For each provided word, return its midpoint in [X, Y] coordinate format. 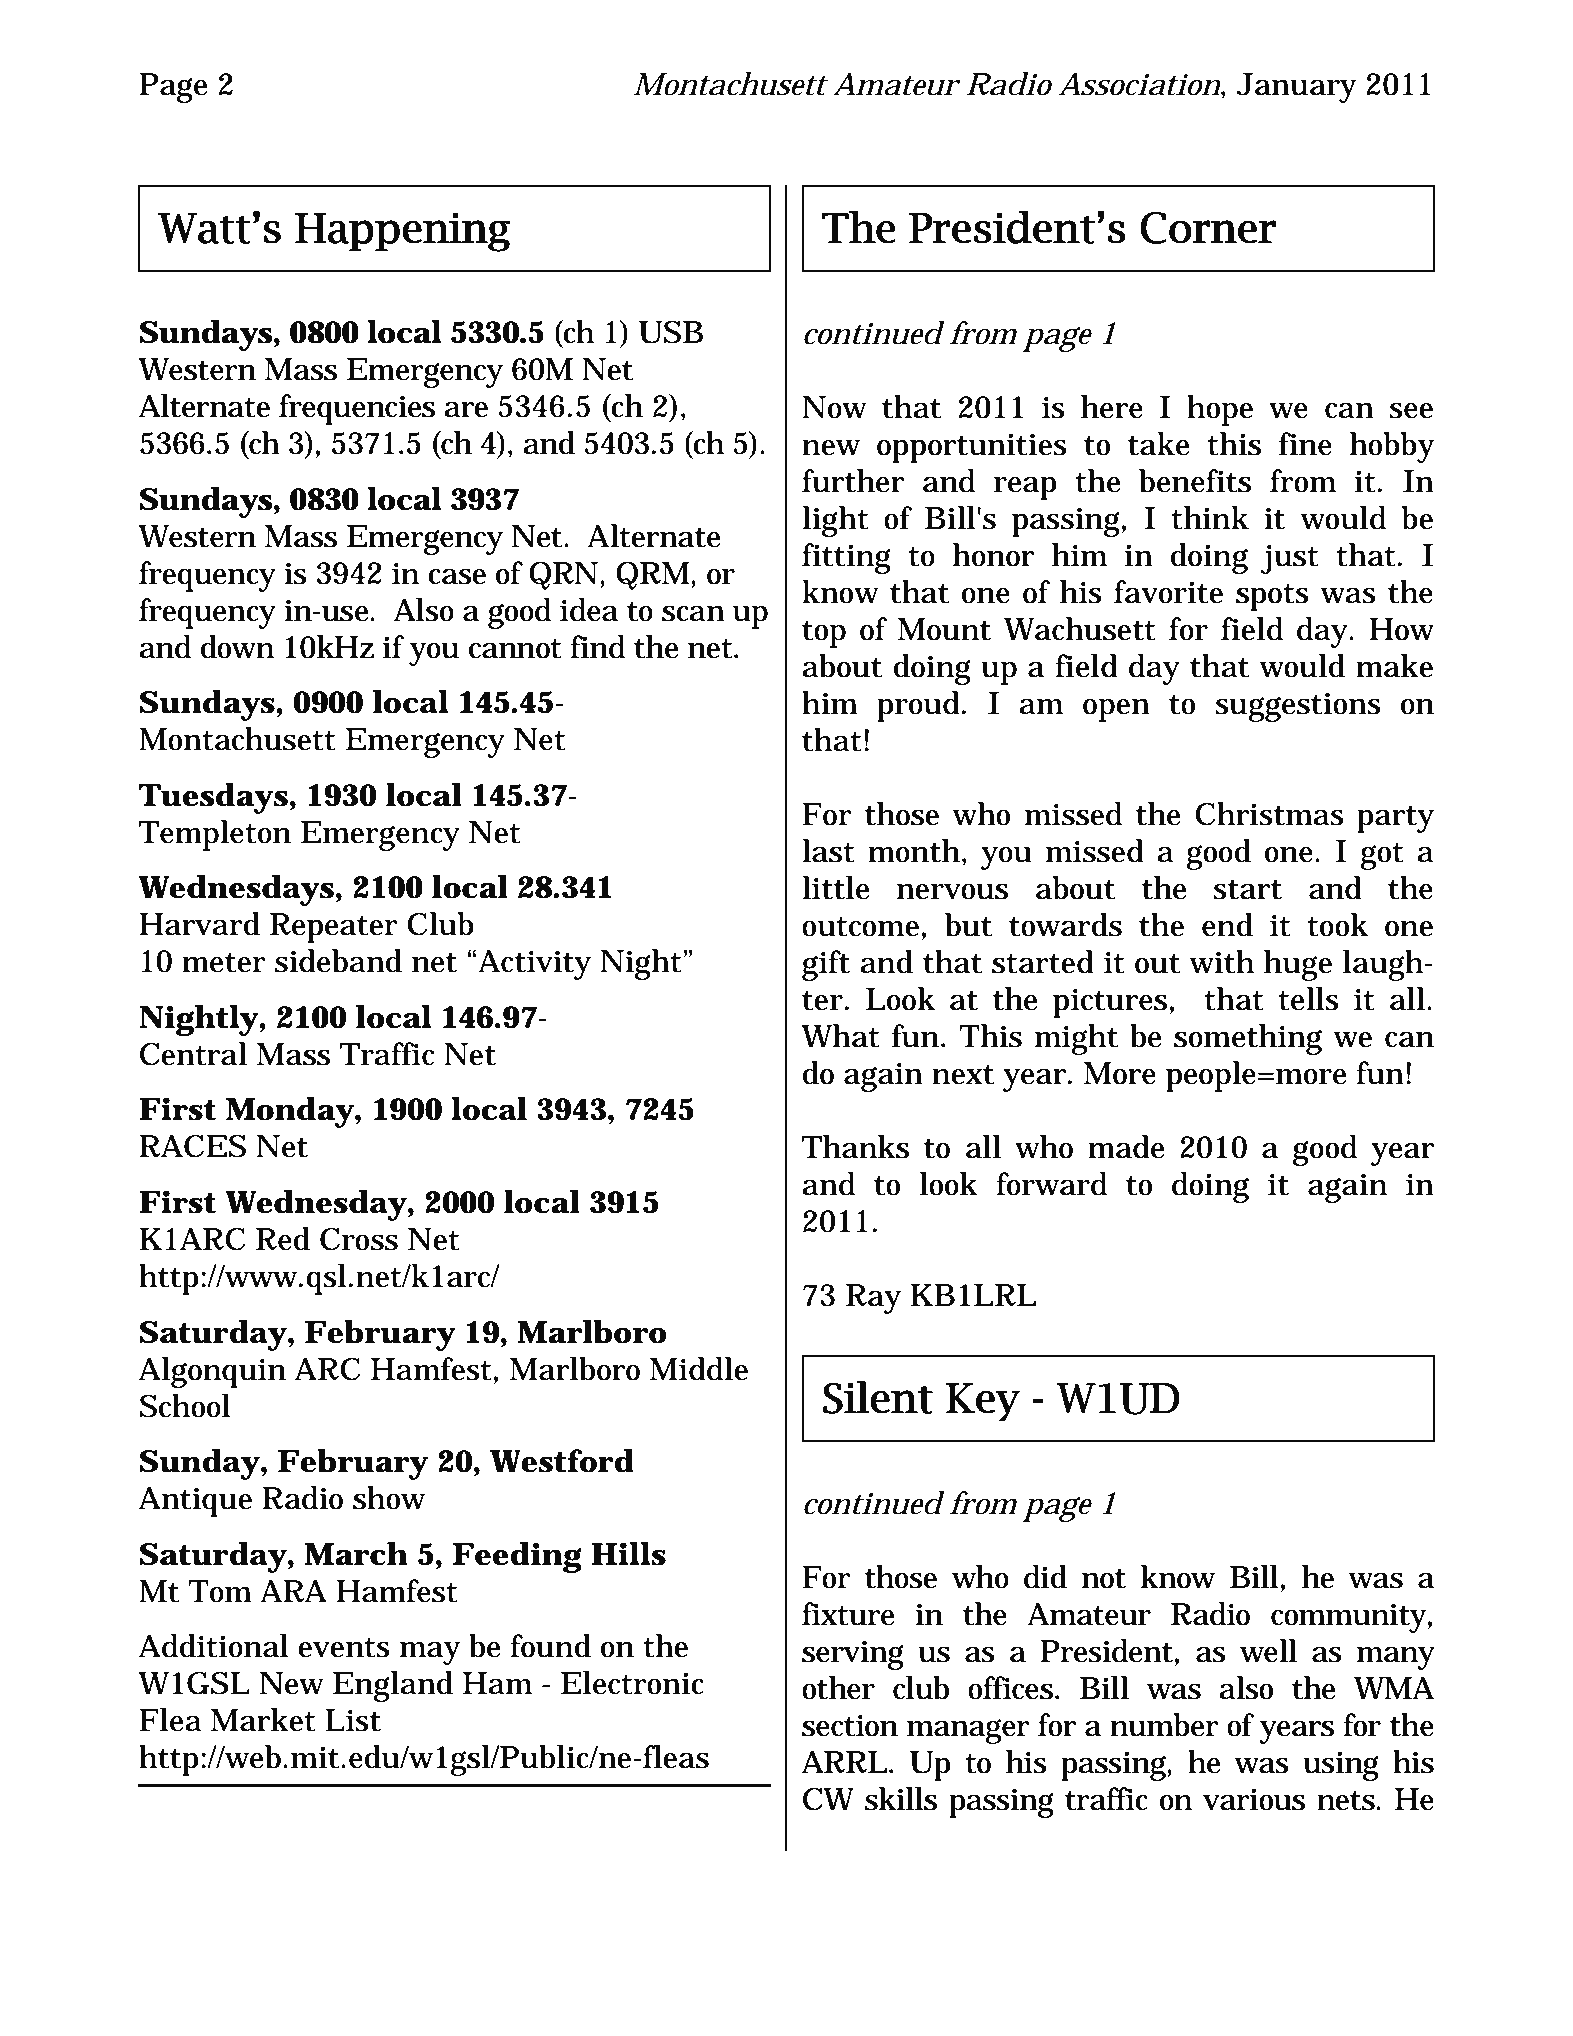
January [1296, 88]
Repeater [334, 928]
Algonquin [212, 1372]
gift [826, 965]
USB [671, 332]
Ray [873, 1299]
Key [983, 1402]
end [1227, 925]
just [1290, 559]
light [835, 521]
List [353, 1720]
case [457, 577]
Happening [403, 232]
